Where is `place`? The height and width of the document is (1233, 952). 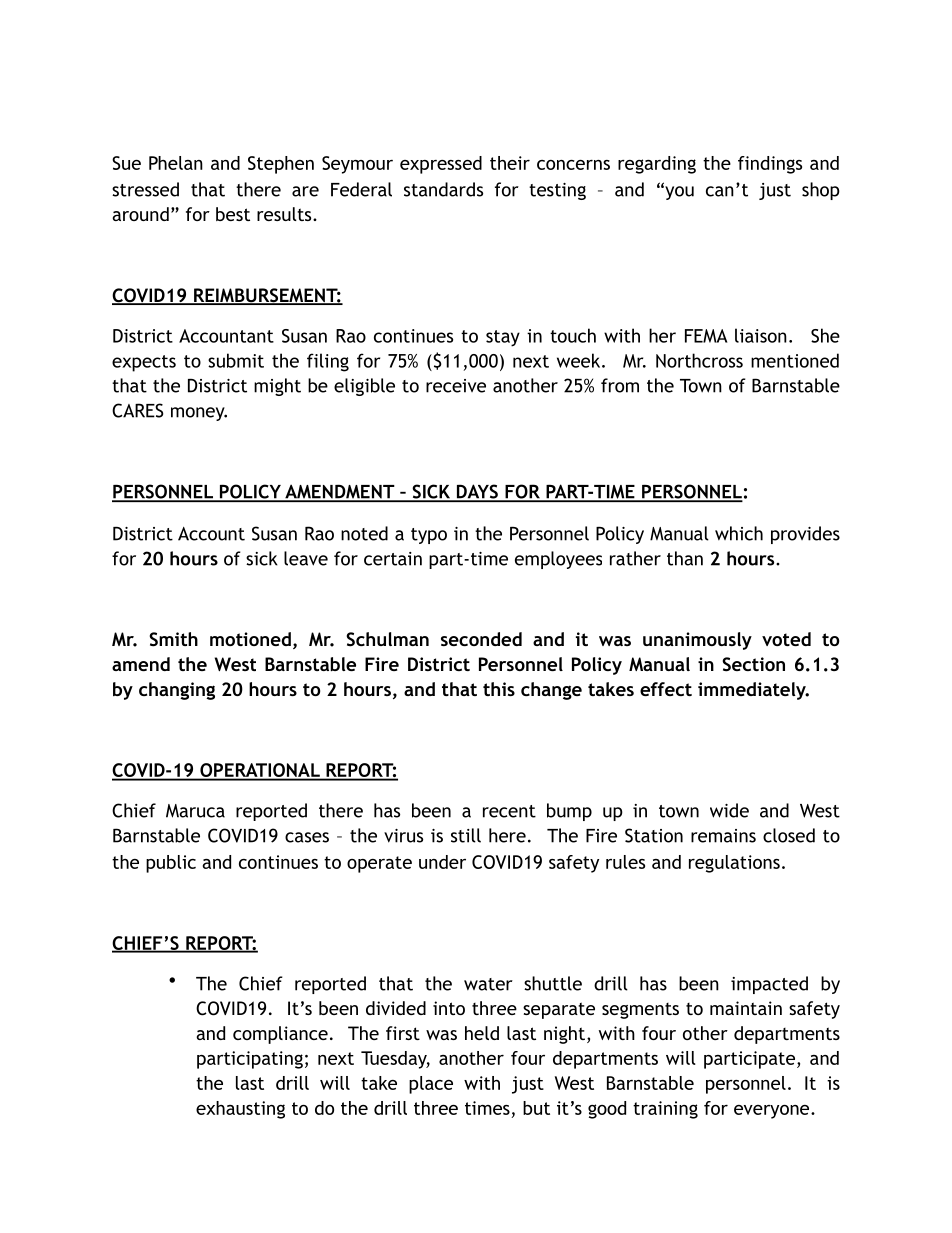 place is located at coordinates (431, 1085).
